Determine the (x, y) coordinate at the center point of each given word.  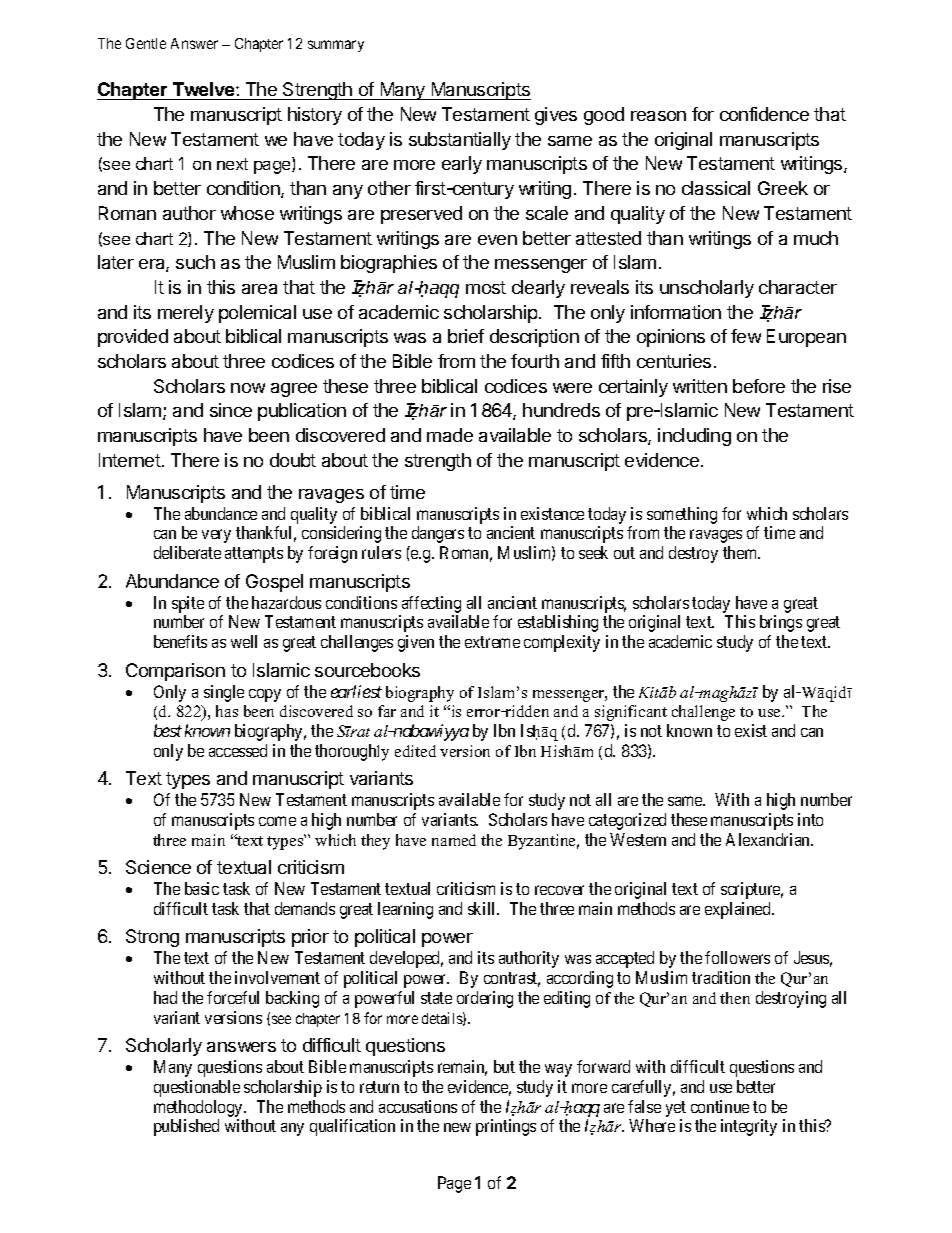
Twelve (205, 89)
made (450, 435)
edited (415, 751)
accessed (238, 750)
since (231, 410)
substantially (460, 141)
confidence (764, 114)
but (504, 1066)
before (759, 386)
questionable (197, 1088)
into (810, 819)
